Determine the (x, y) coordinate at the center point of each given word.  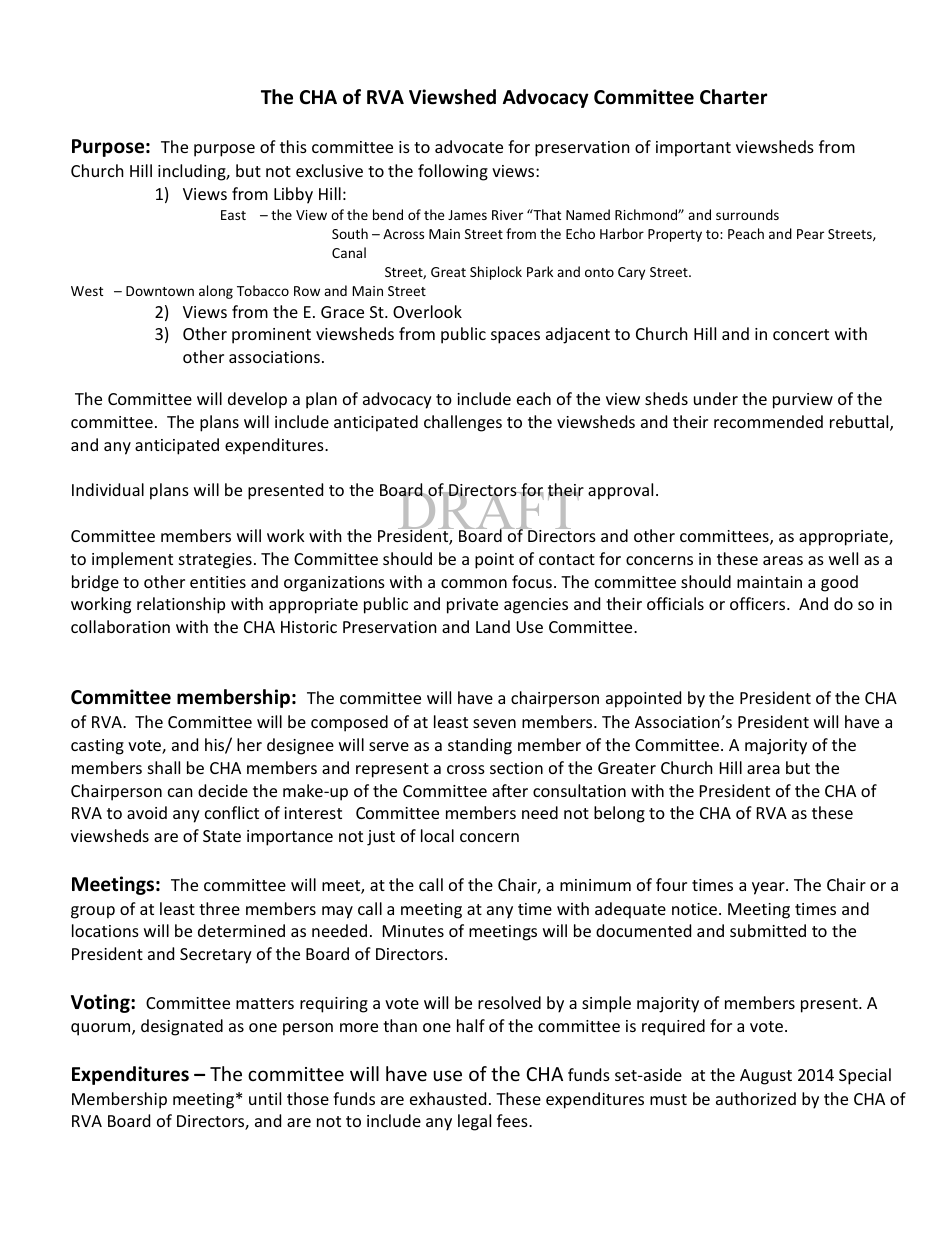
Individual (108, 489)
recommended (768, 421)
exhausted (448, 1098)
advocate (469, 146)
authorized (756, 1098)
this (293, 146)
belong (619, 814)
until (265, 1098)
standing (480, 746)
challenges (463, 423)
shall (164, 767)
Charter (733, 97)
